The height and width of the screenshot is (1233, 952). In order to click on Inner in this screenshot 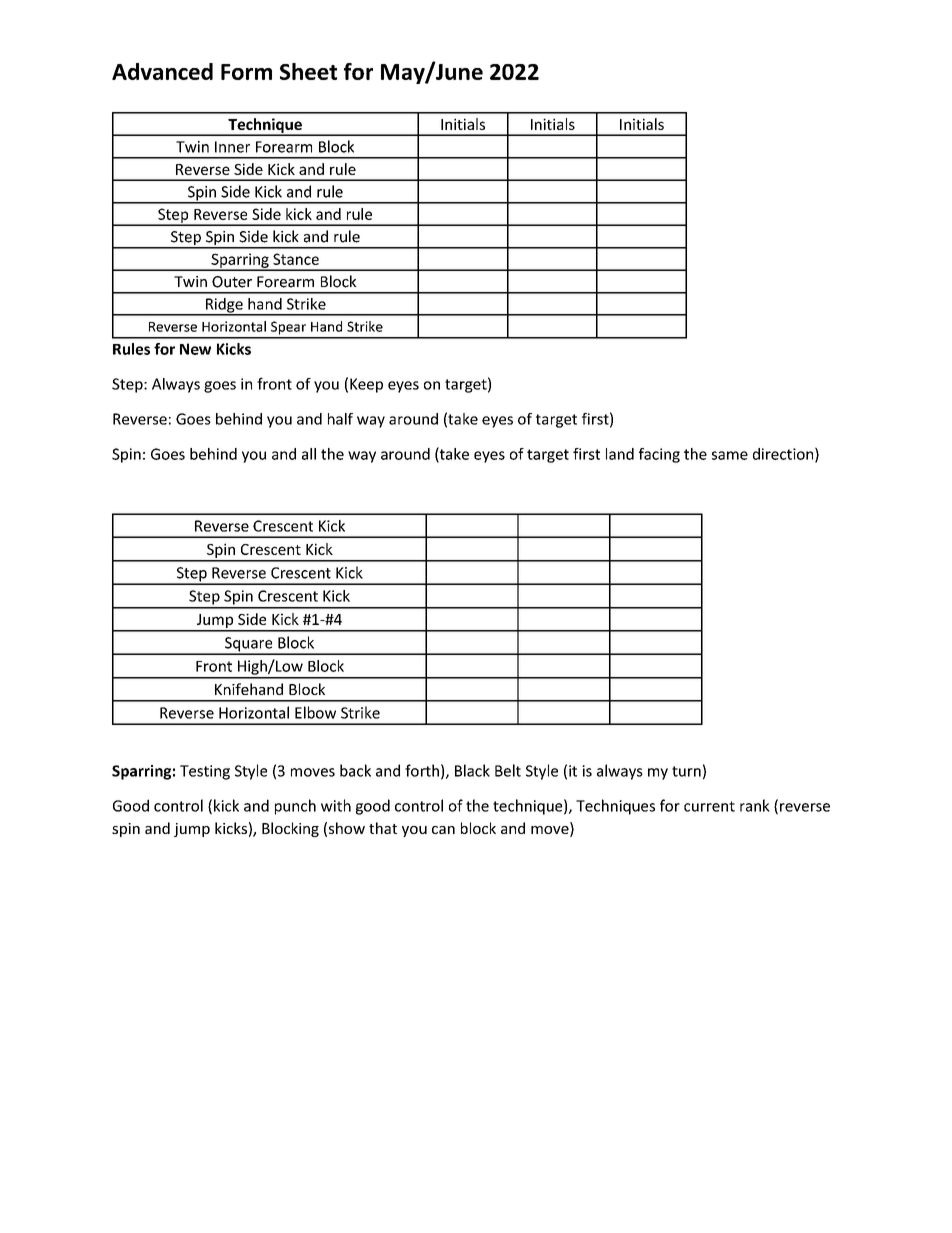, I will do `click(232, 147)`.
